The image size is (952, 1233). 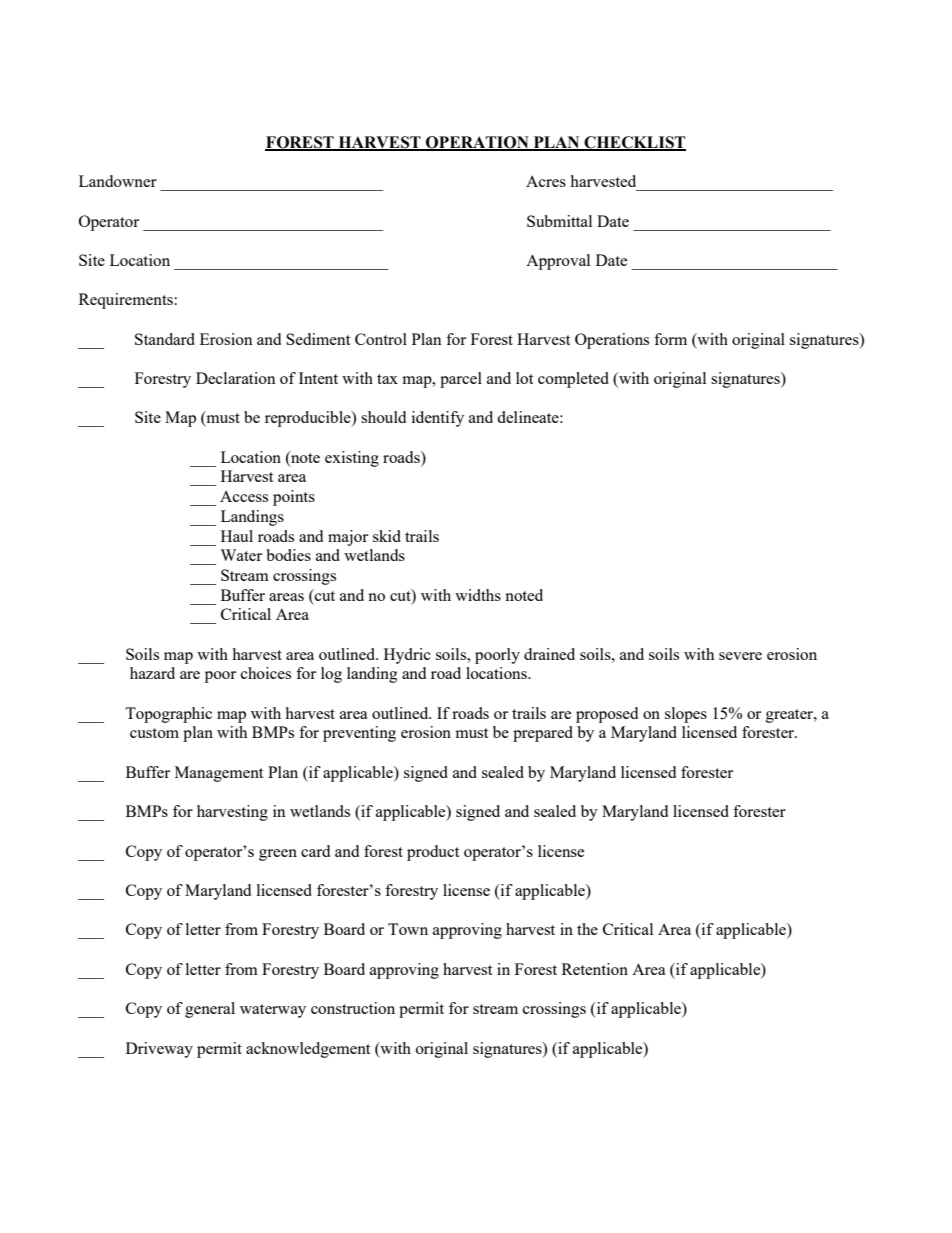 What do you see at coordinates (740, 656) in the screenshot?
I see `severe` at bounding box center [740, 656].
